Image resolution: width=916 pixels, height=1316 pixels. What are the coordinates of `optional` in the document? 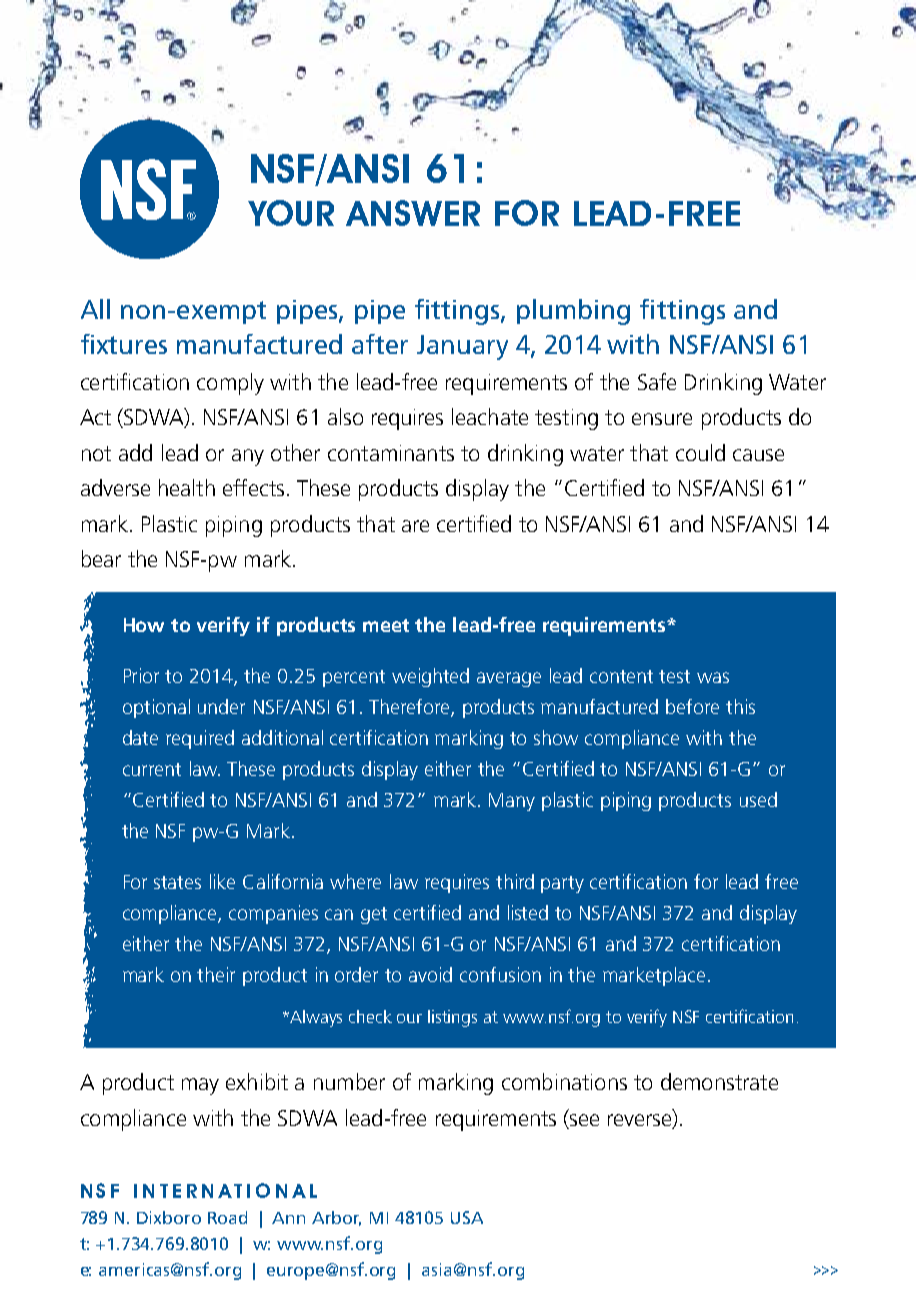 It's located at (156, 708).
